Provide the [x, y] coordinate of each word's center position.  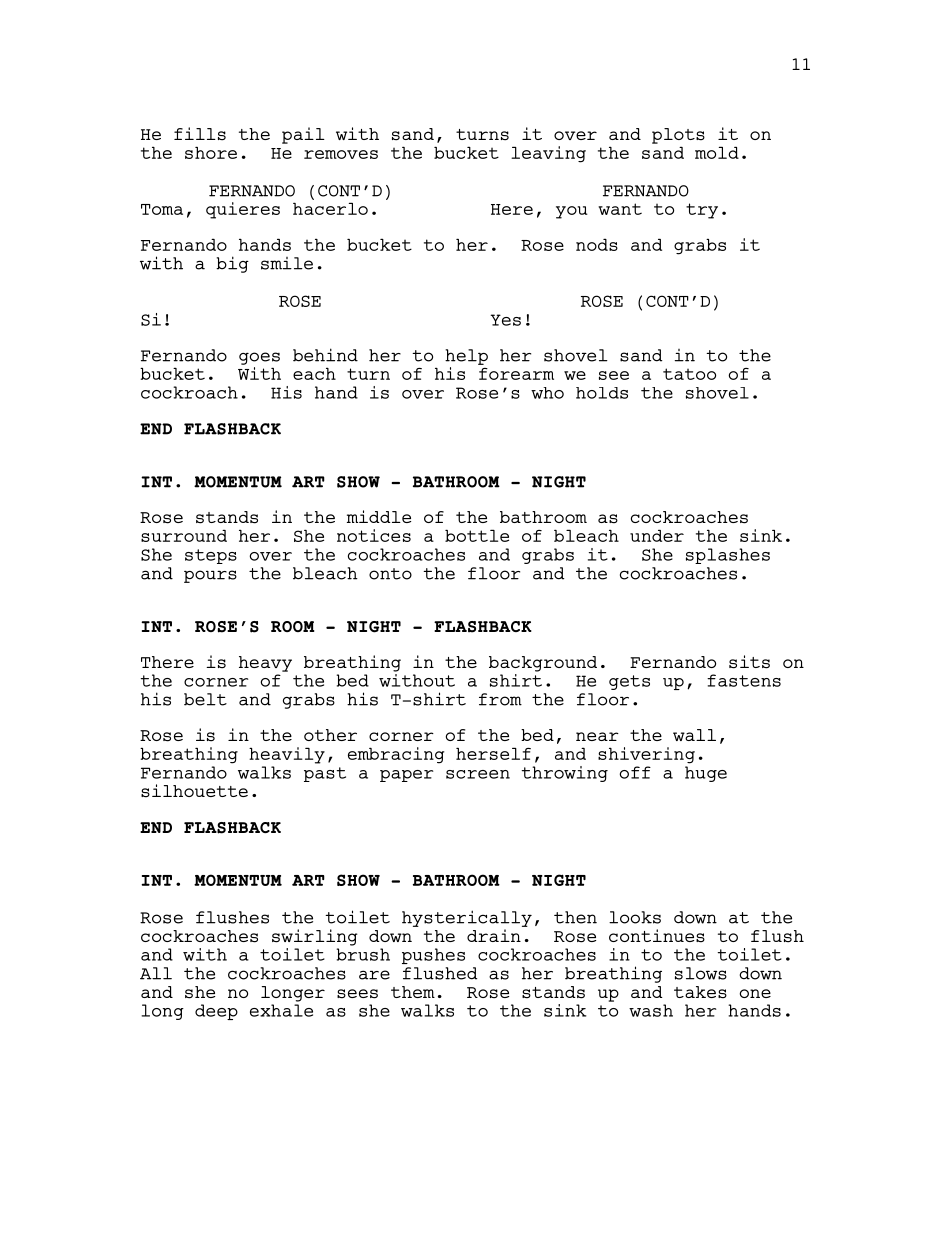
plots [678, 136]
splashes [728, 556]
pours [210, 576]
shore [211, 152]
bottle [477, 535]
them [413, 992]
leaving [548, 154]
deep [216, 1012]
